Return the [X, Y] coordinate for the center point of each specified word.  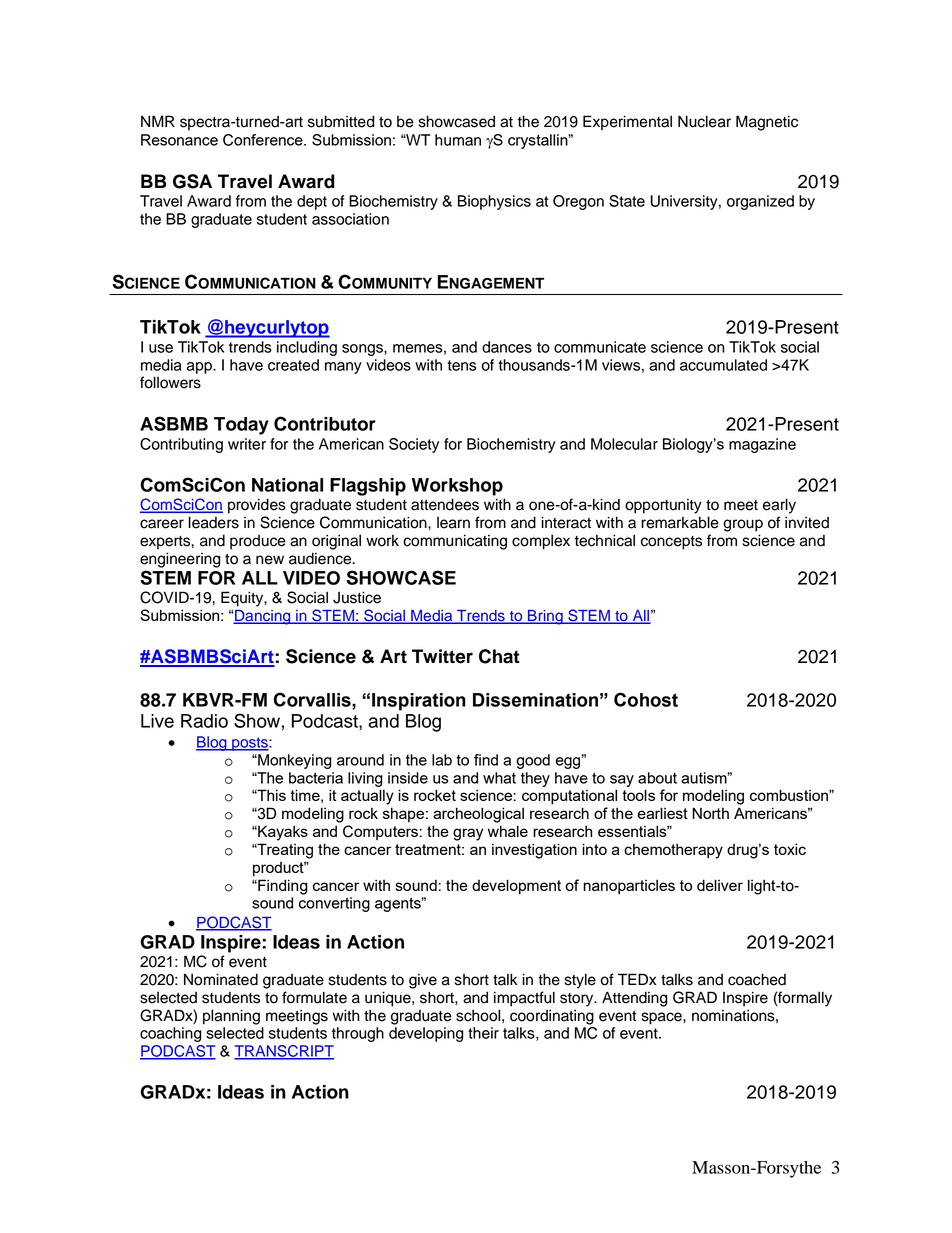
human [458, 140]
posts [250, 744]
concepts [671, 543]
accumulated [723, 365]
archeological [478, 815]
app [200, 368]
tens [461, 365]
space [663, 1018]
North [710, 813]
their [483, 1033]
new [270, 560]
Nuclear [704, 121]
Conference [264, 140]
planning [231, 1017]
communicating [455, 542]
